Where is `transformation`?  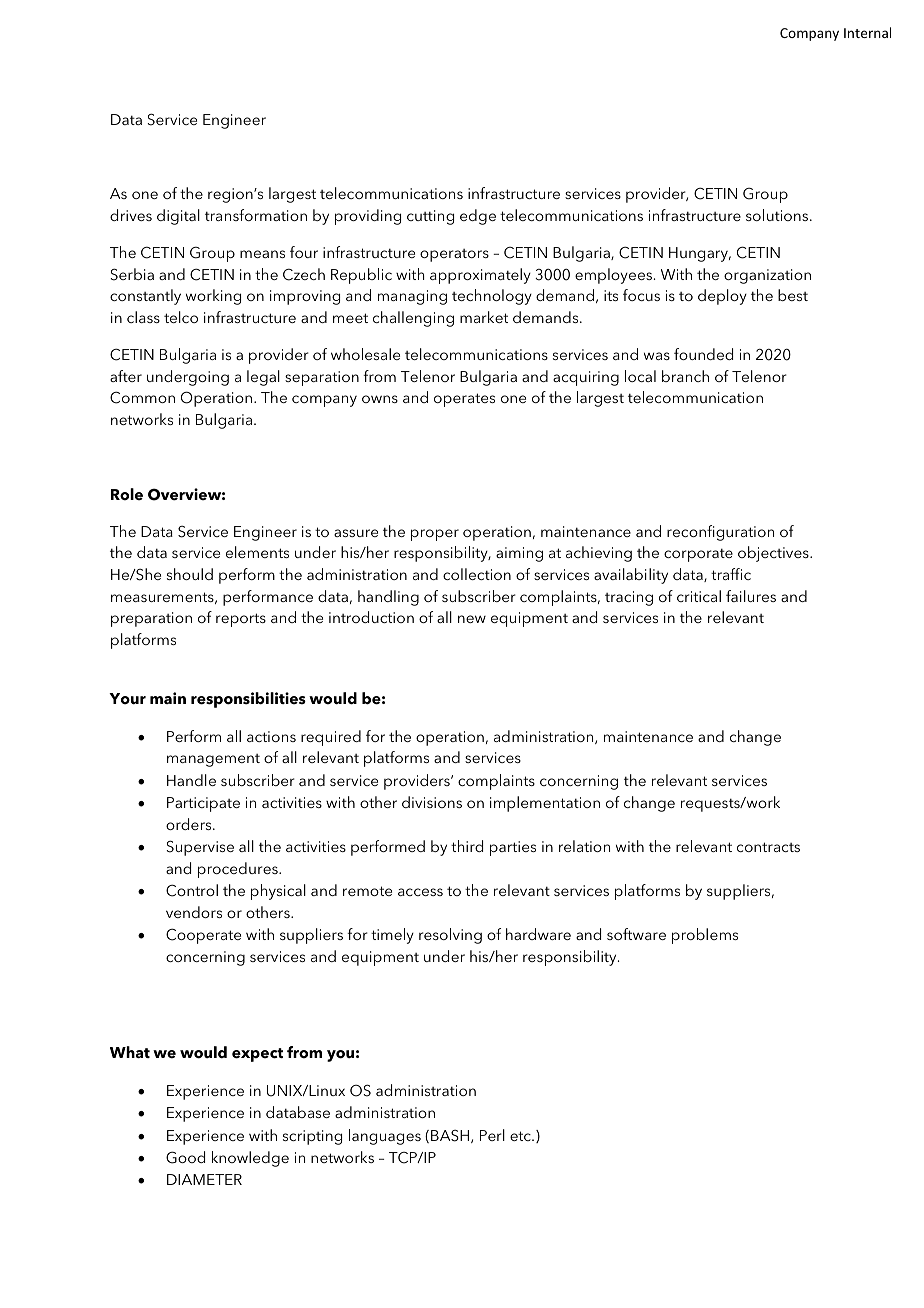
transformation is located at coordinates (256, 215).
